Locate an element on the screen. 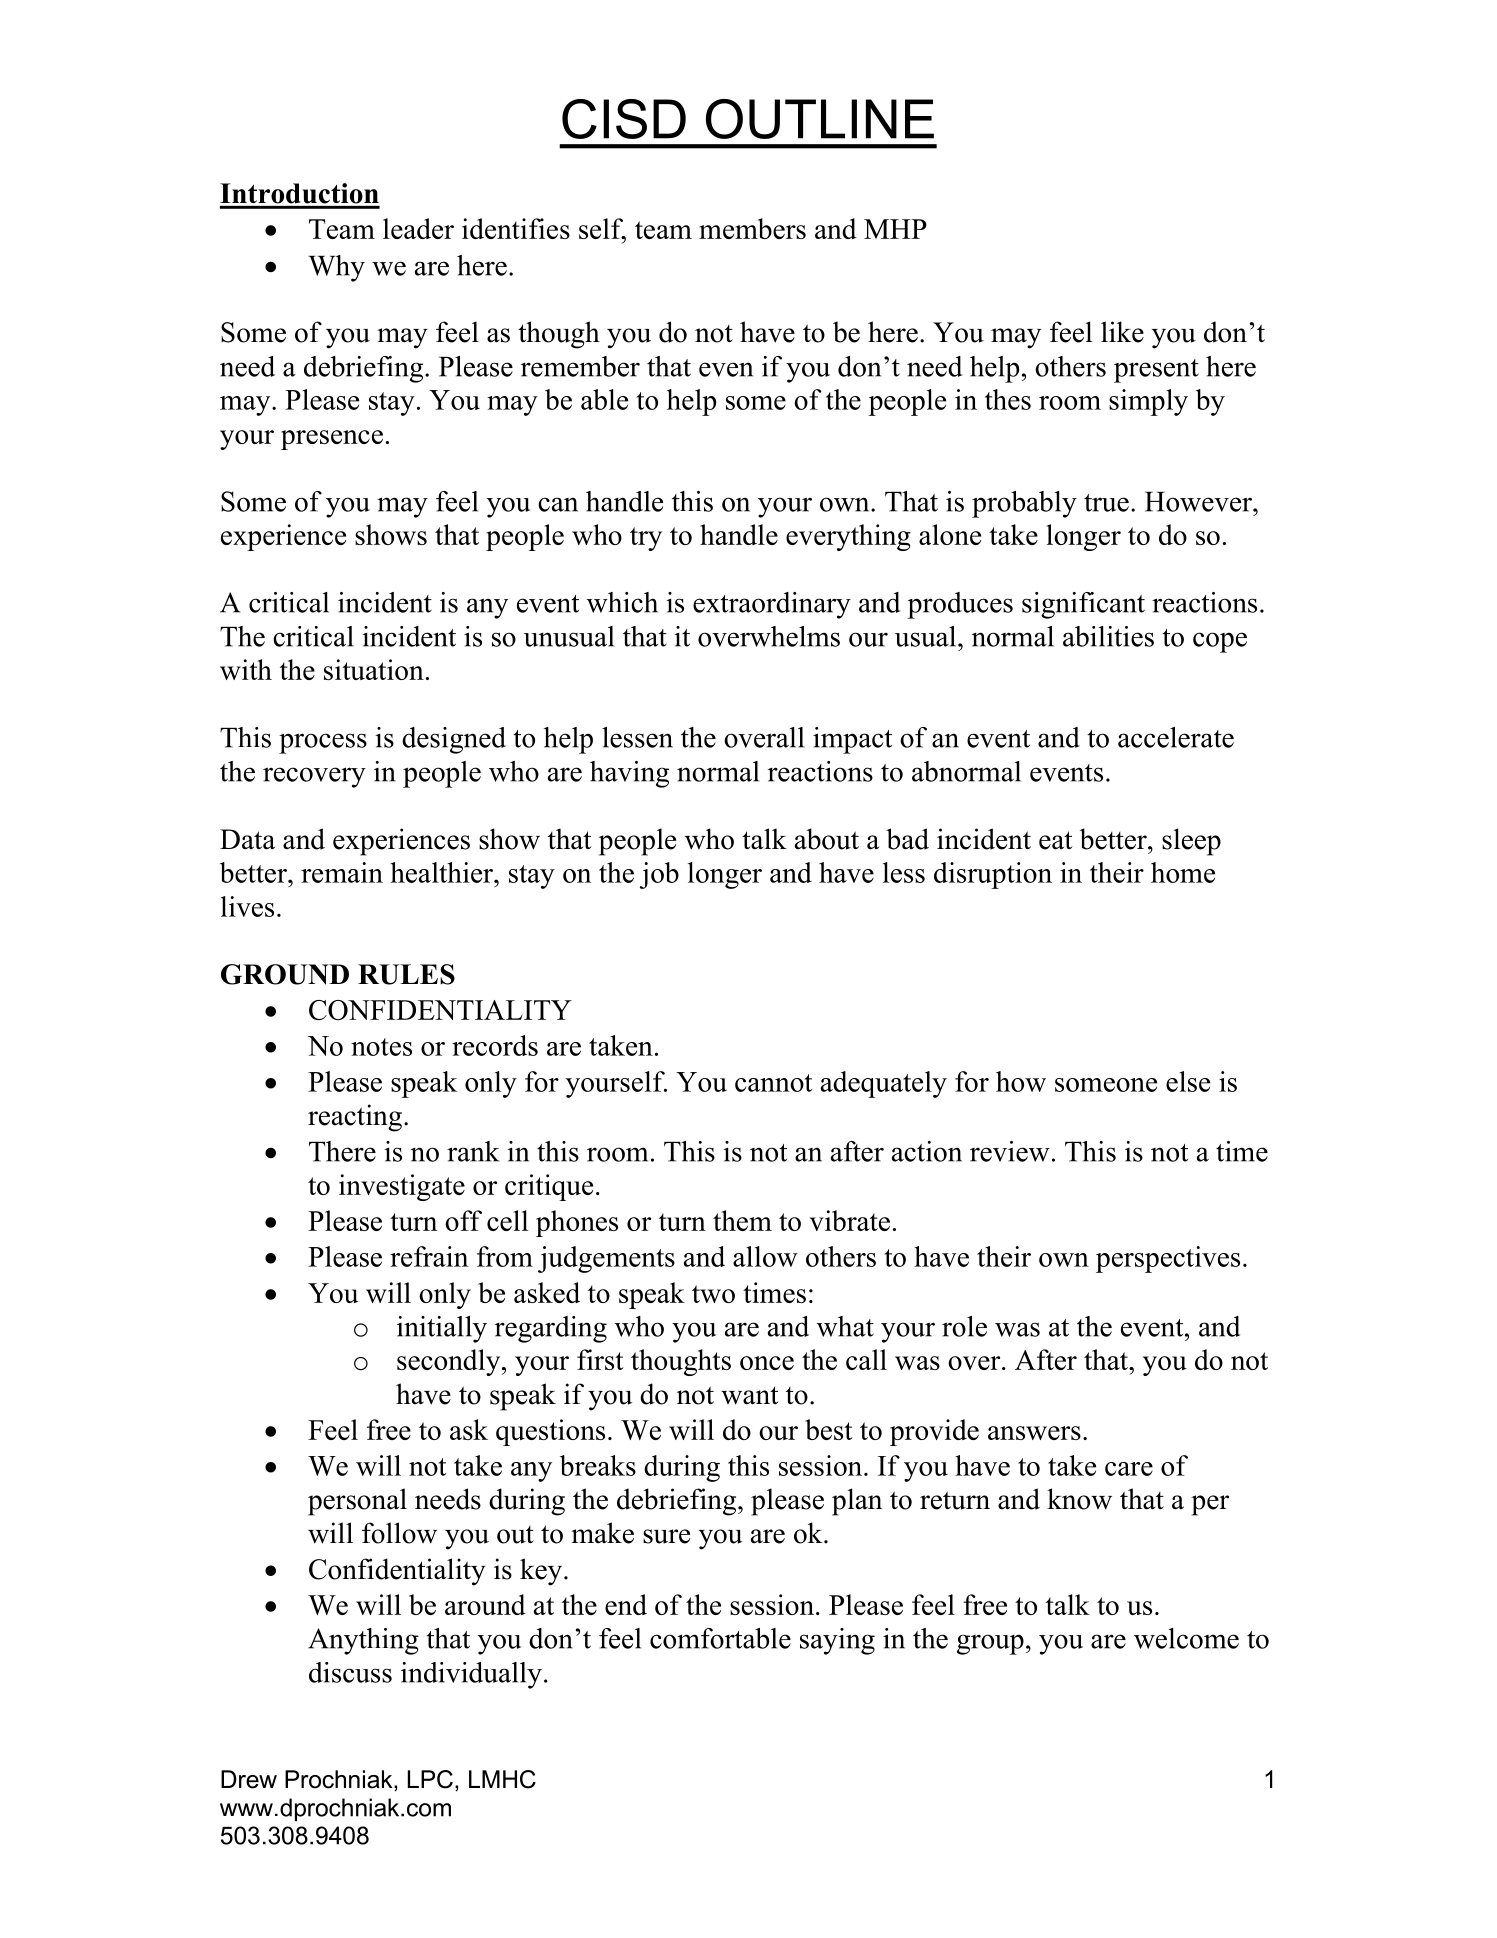 The image size is (1497, 1938). leader is located at coordinates (418, 228).
